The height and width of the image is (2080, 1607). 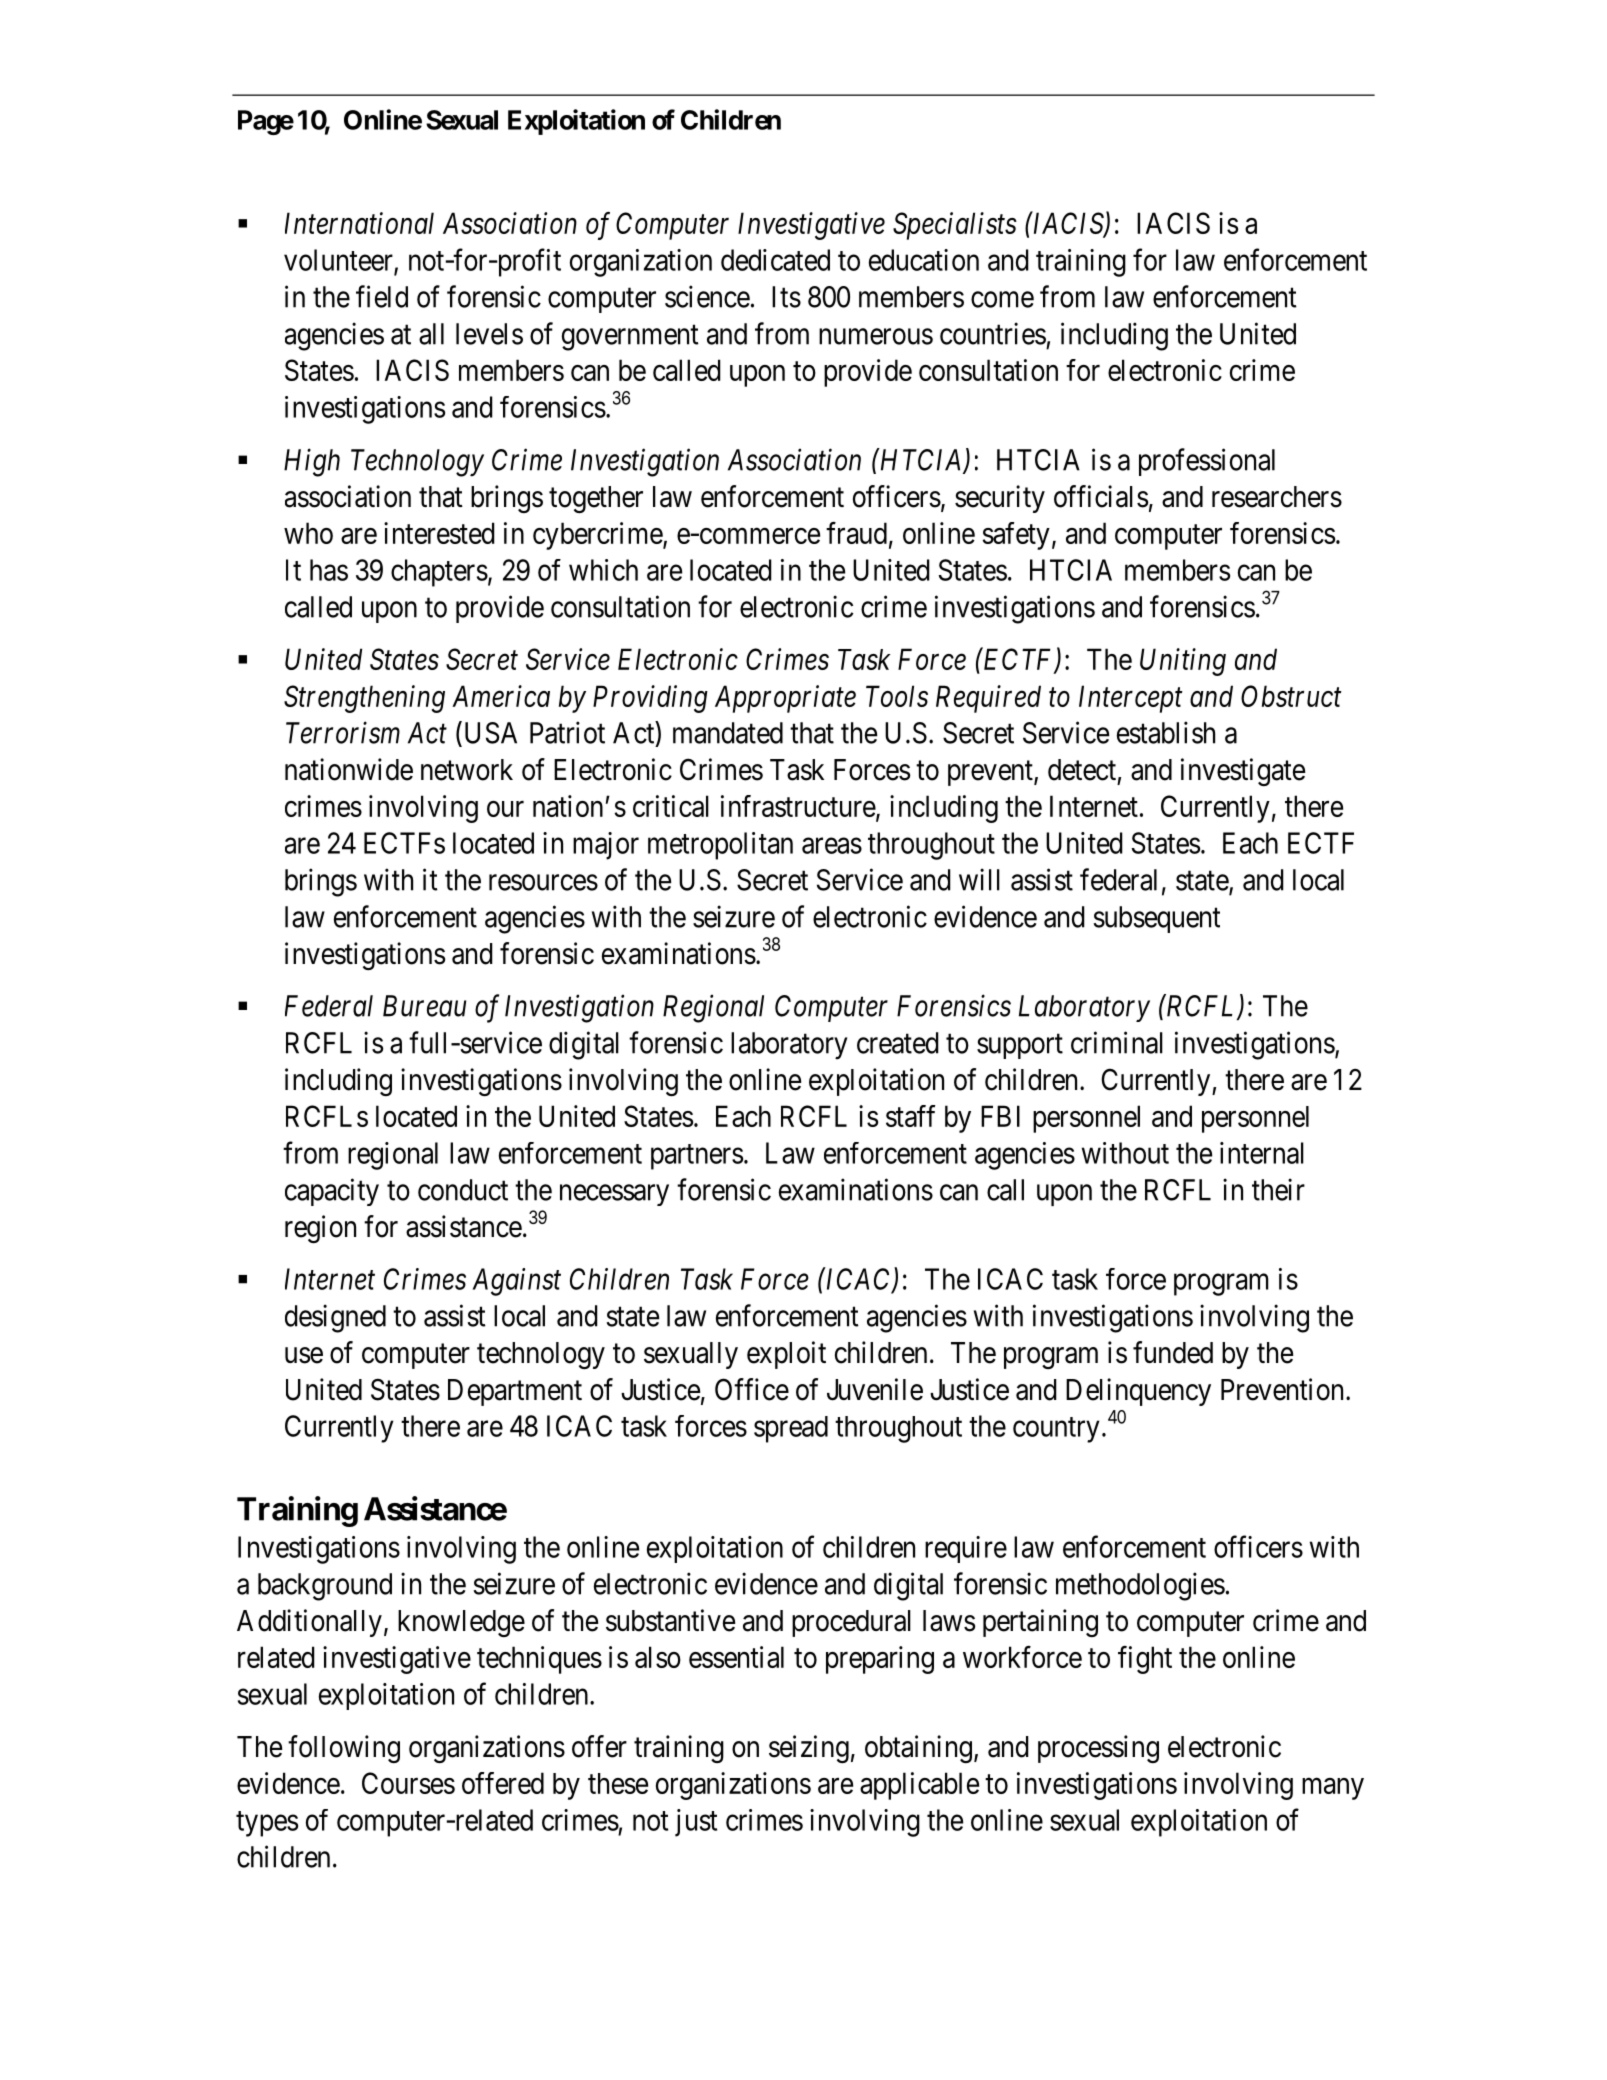 What do you see at coordinates (304, 1355) in the image?
I see `use` at bounding box center [304, 1355].
